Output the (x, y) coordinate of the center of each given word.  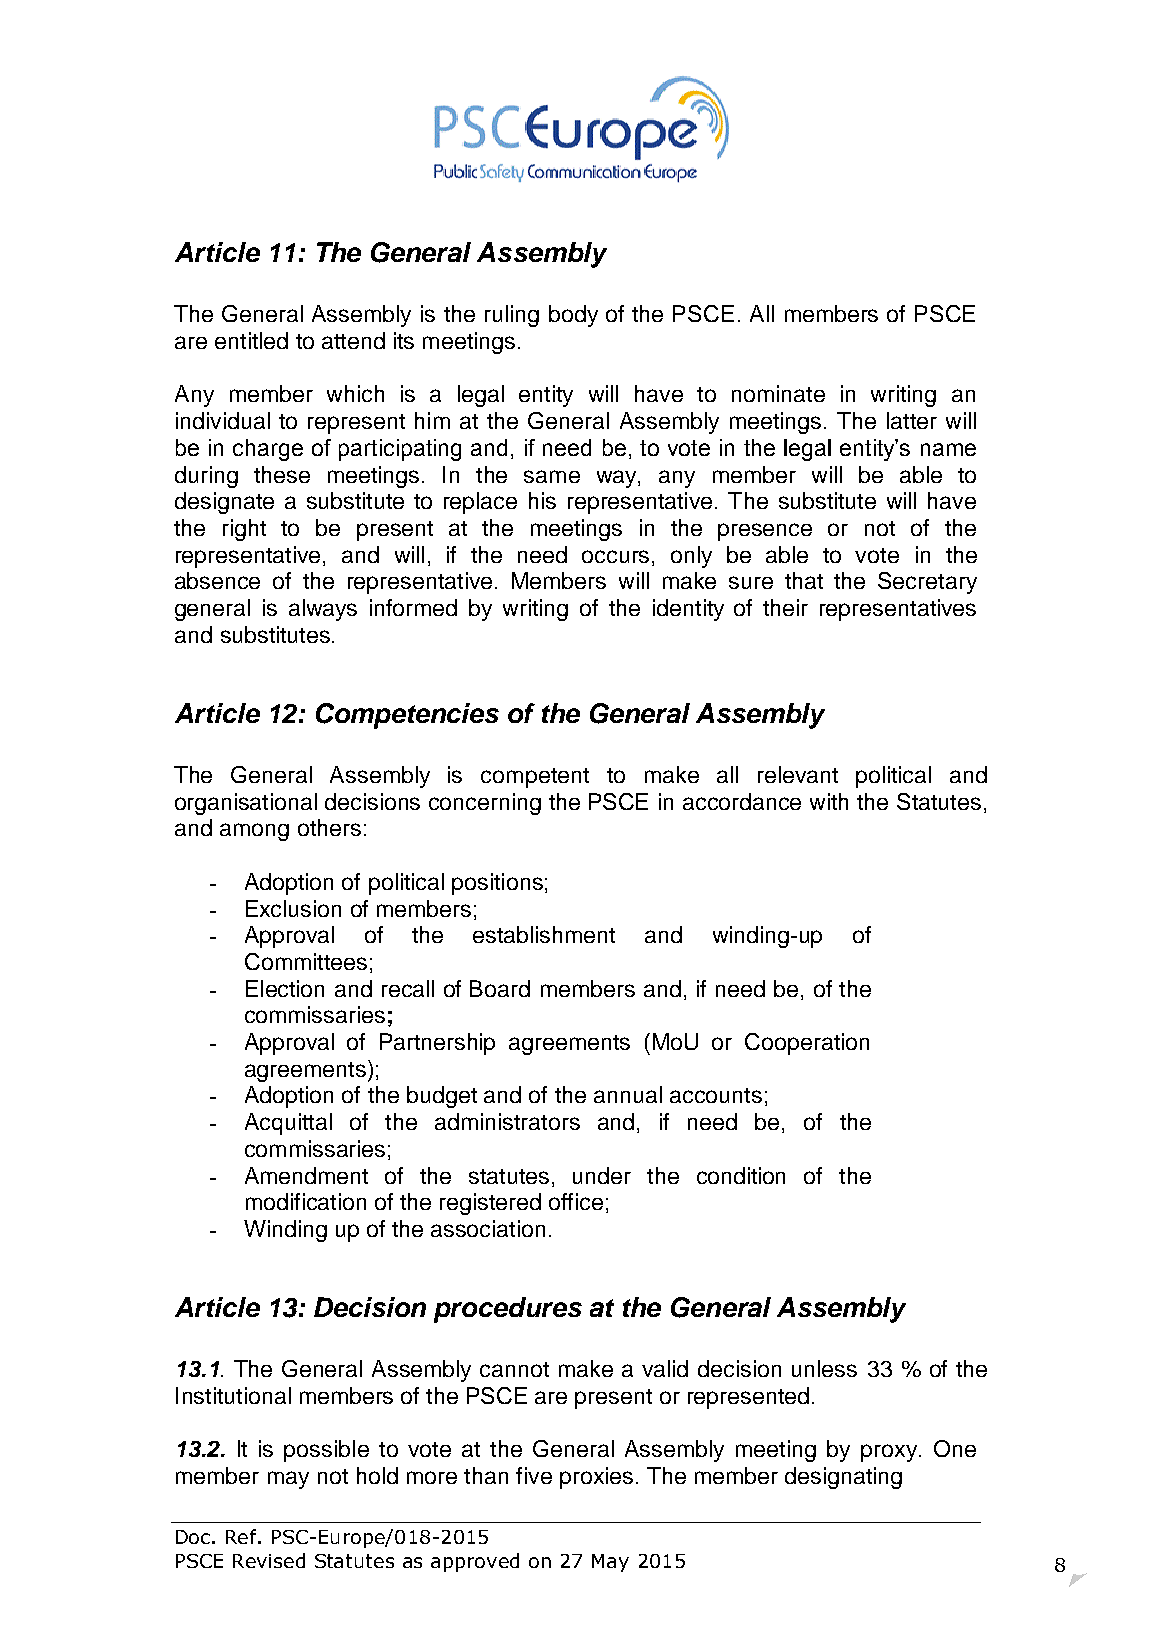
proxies (596, 1478)
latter (912, 420)
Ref (242, 1536)
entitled (251, 340)
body (573, 316)
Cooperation (807, 1044)
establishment (544, 934)
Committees (306, 961)
